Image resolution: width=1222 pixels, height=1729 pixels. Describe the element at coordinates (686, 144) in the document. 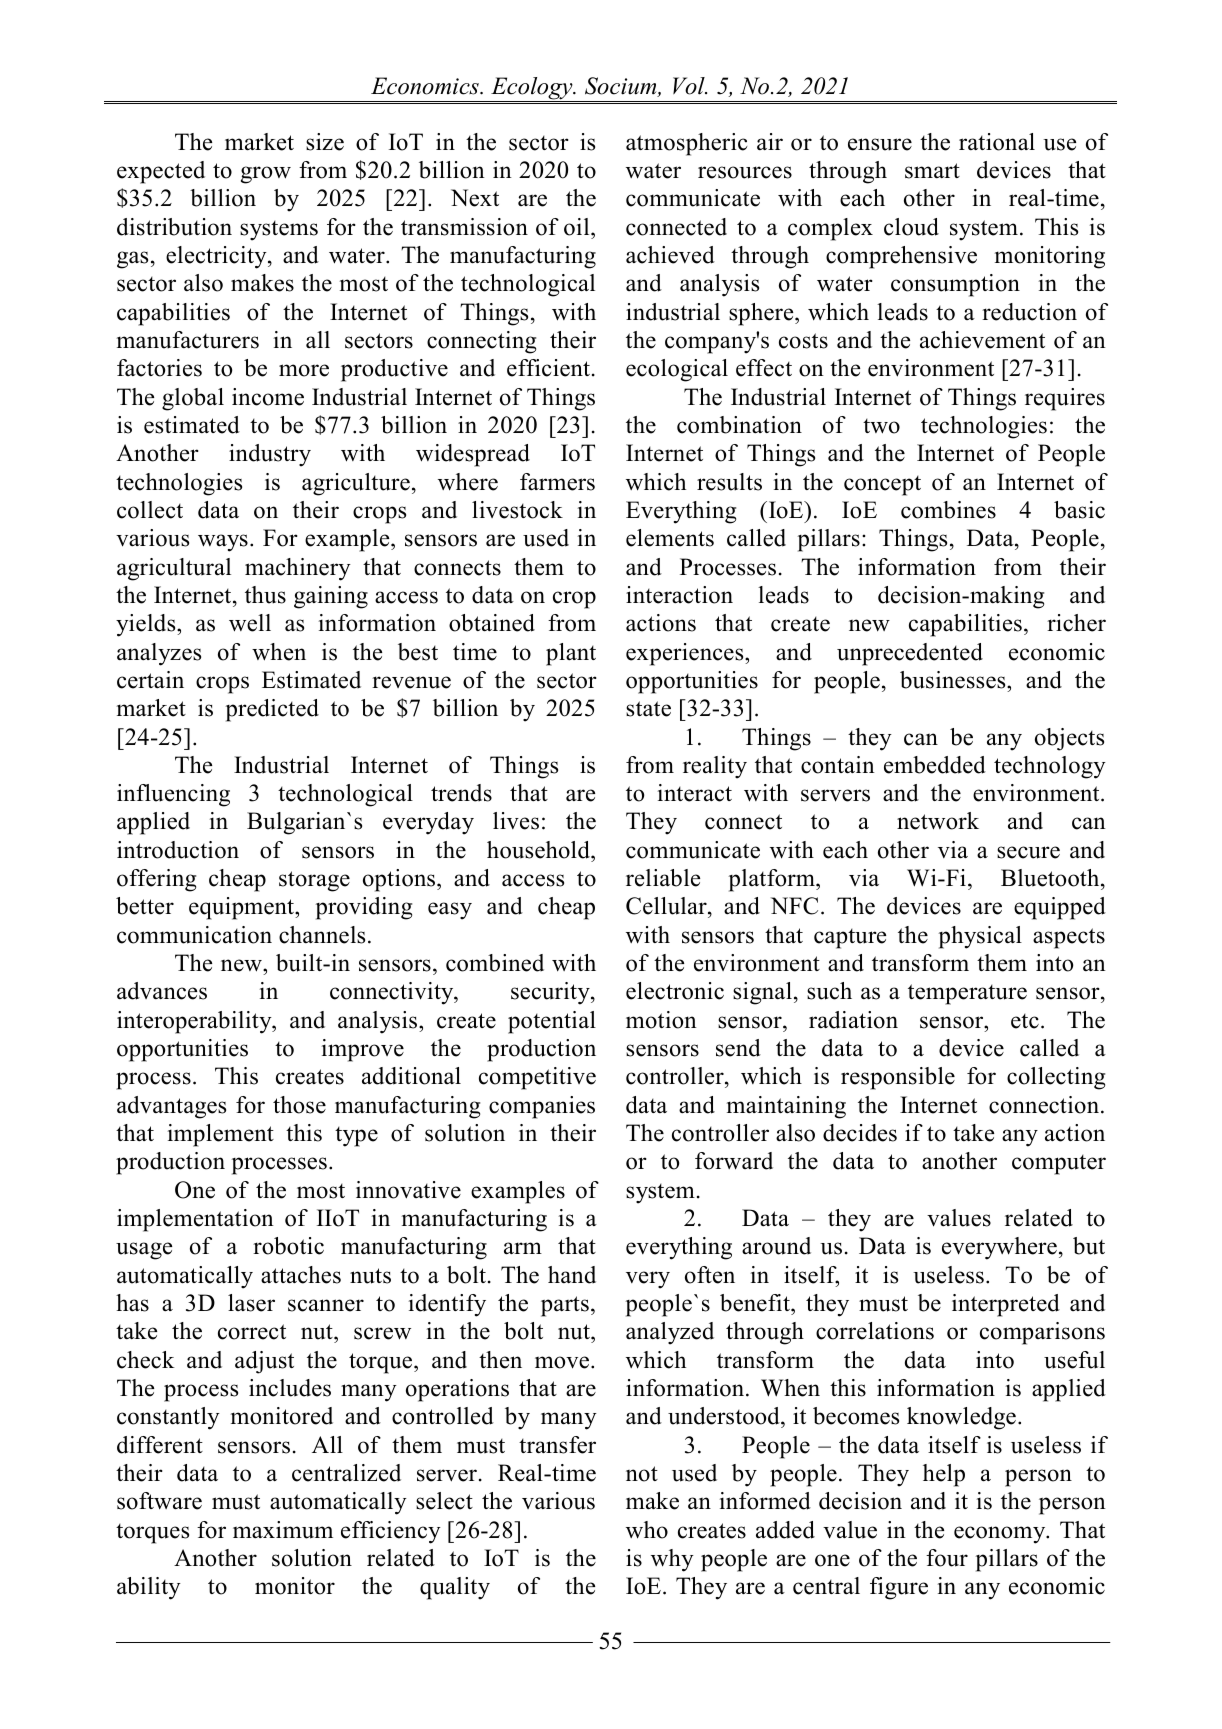

I see `atmospheric` at that location.
